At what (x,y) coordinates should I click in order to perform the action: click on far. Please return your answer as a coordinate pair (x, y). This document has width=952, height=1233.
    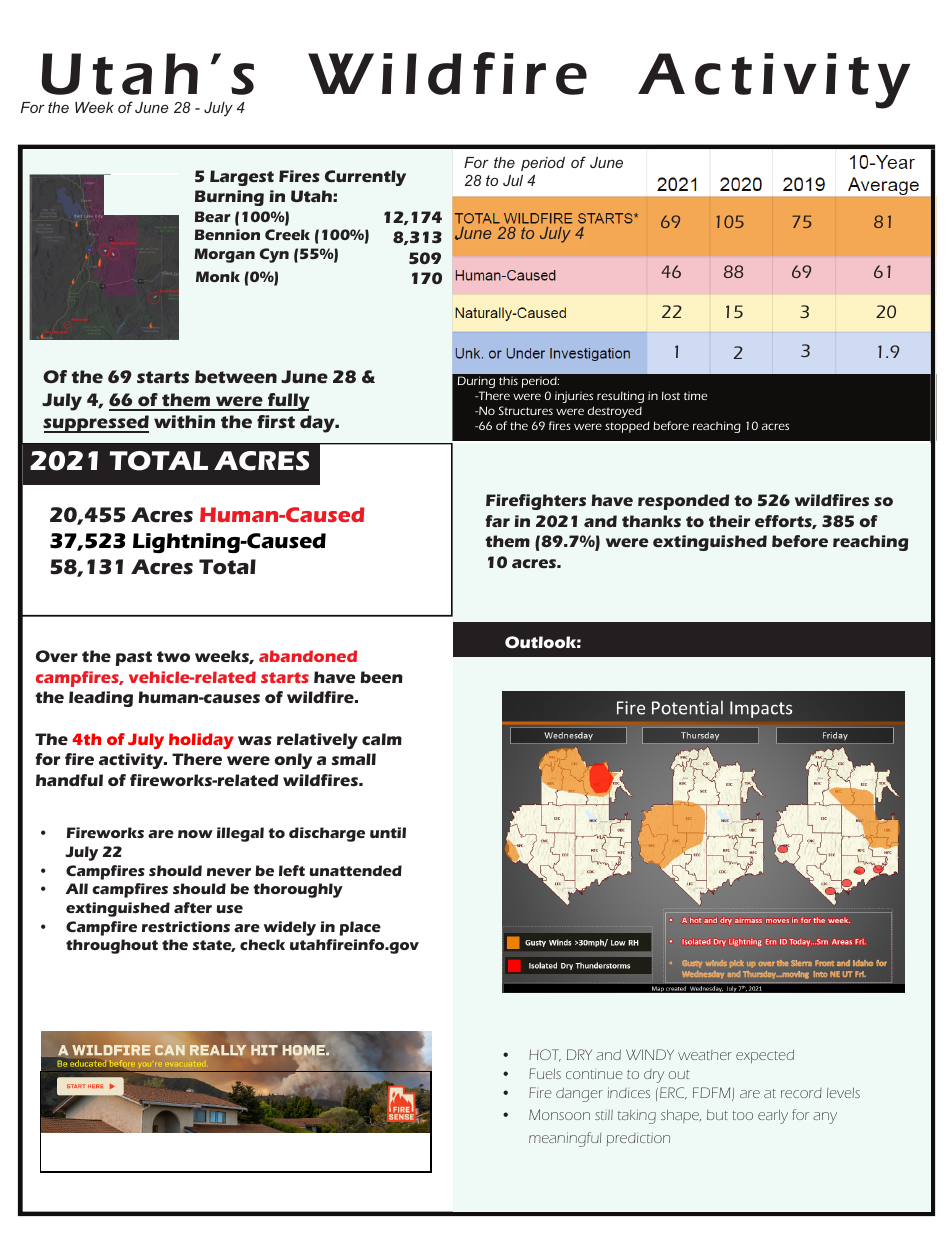
    Looking at the image, I should click on (498, 521).
